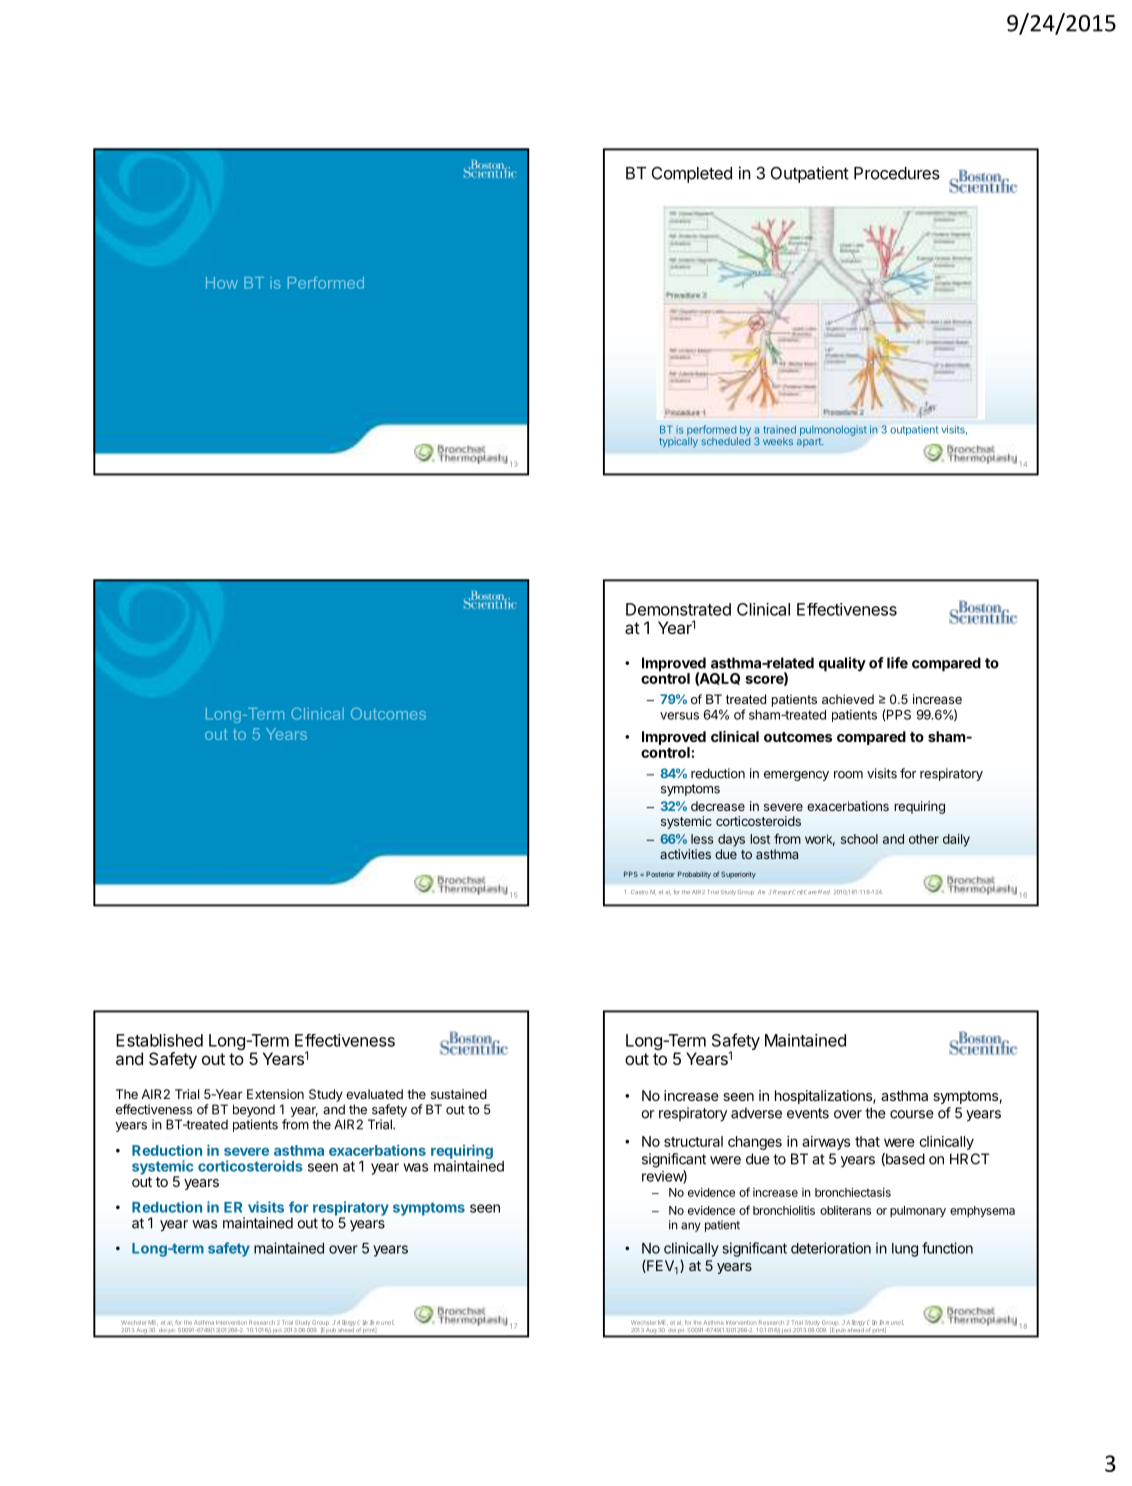  Describe the element at coordinates (254, 1110) in the document. I see `beyond` at that location.
